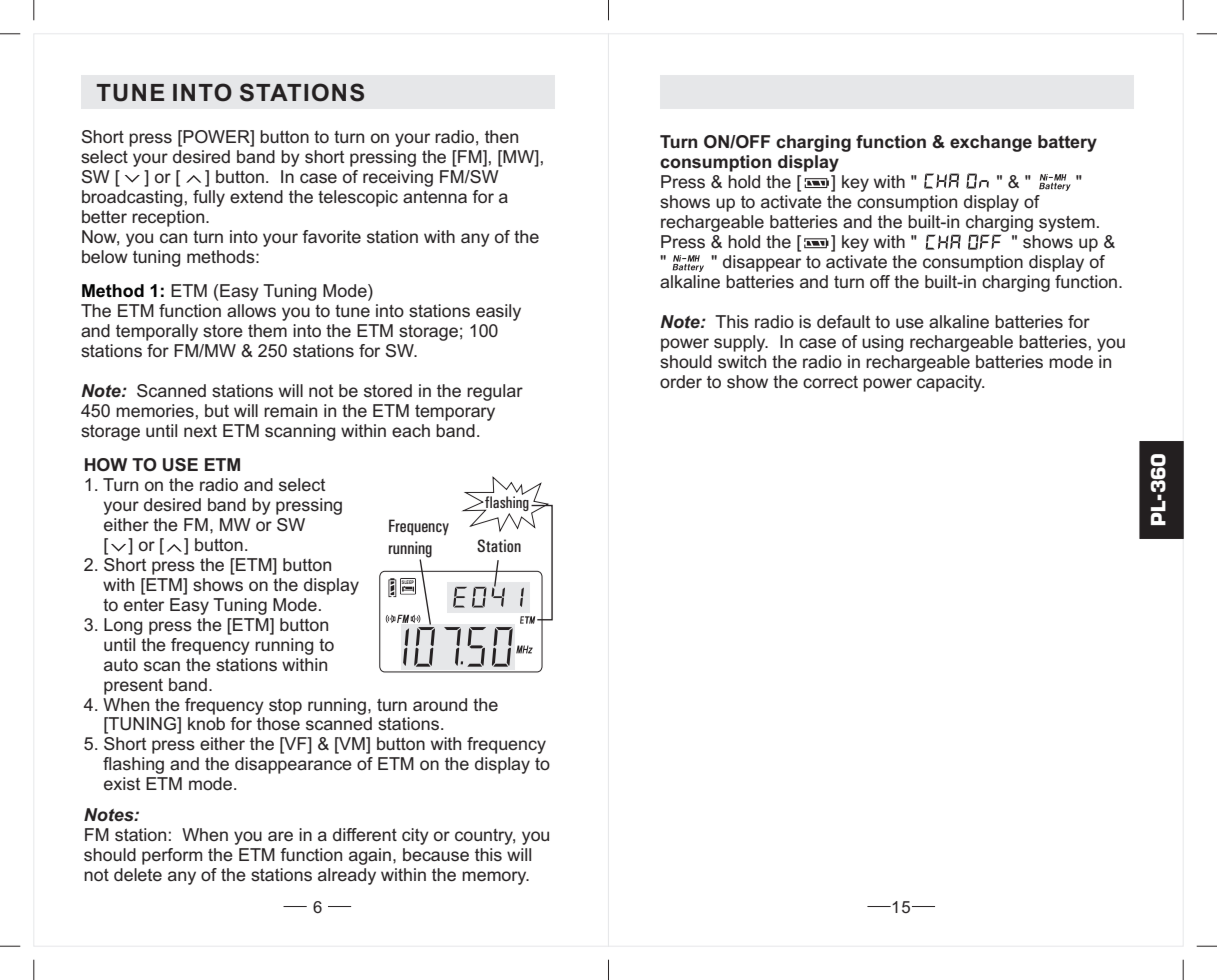  Describe the element at coordinates (991, 143) in the screenshot. I see `exchange` at that location.
